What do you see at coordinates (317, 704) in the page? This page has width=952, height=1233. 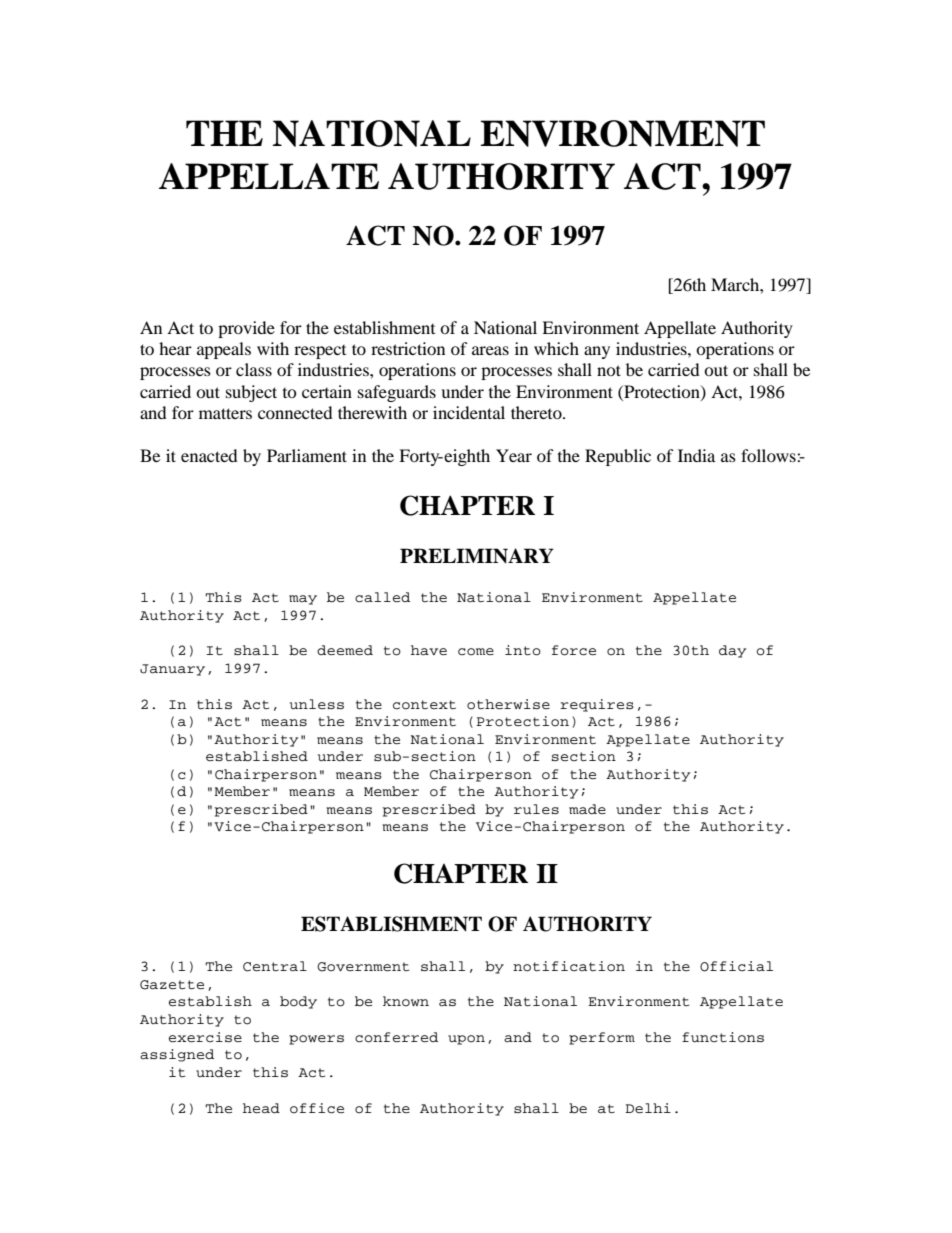 I see `unless` at bounding box center [317, 704].
